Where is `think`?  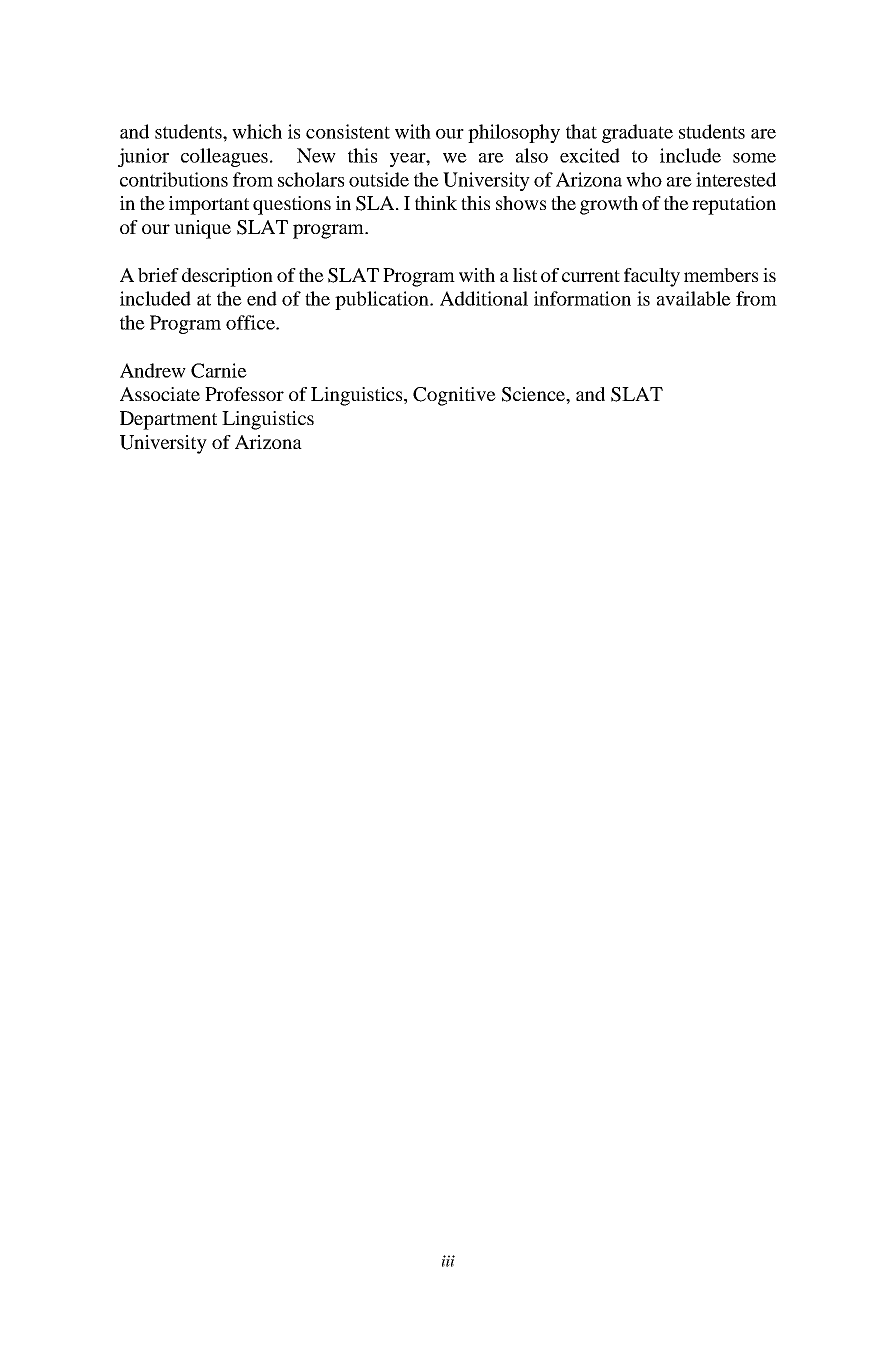
think is located at coordinates (436, 203).
